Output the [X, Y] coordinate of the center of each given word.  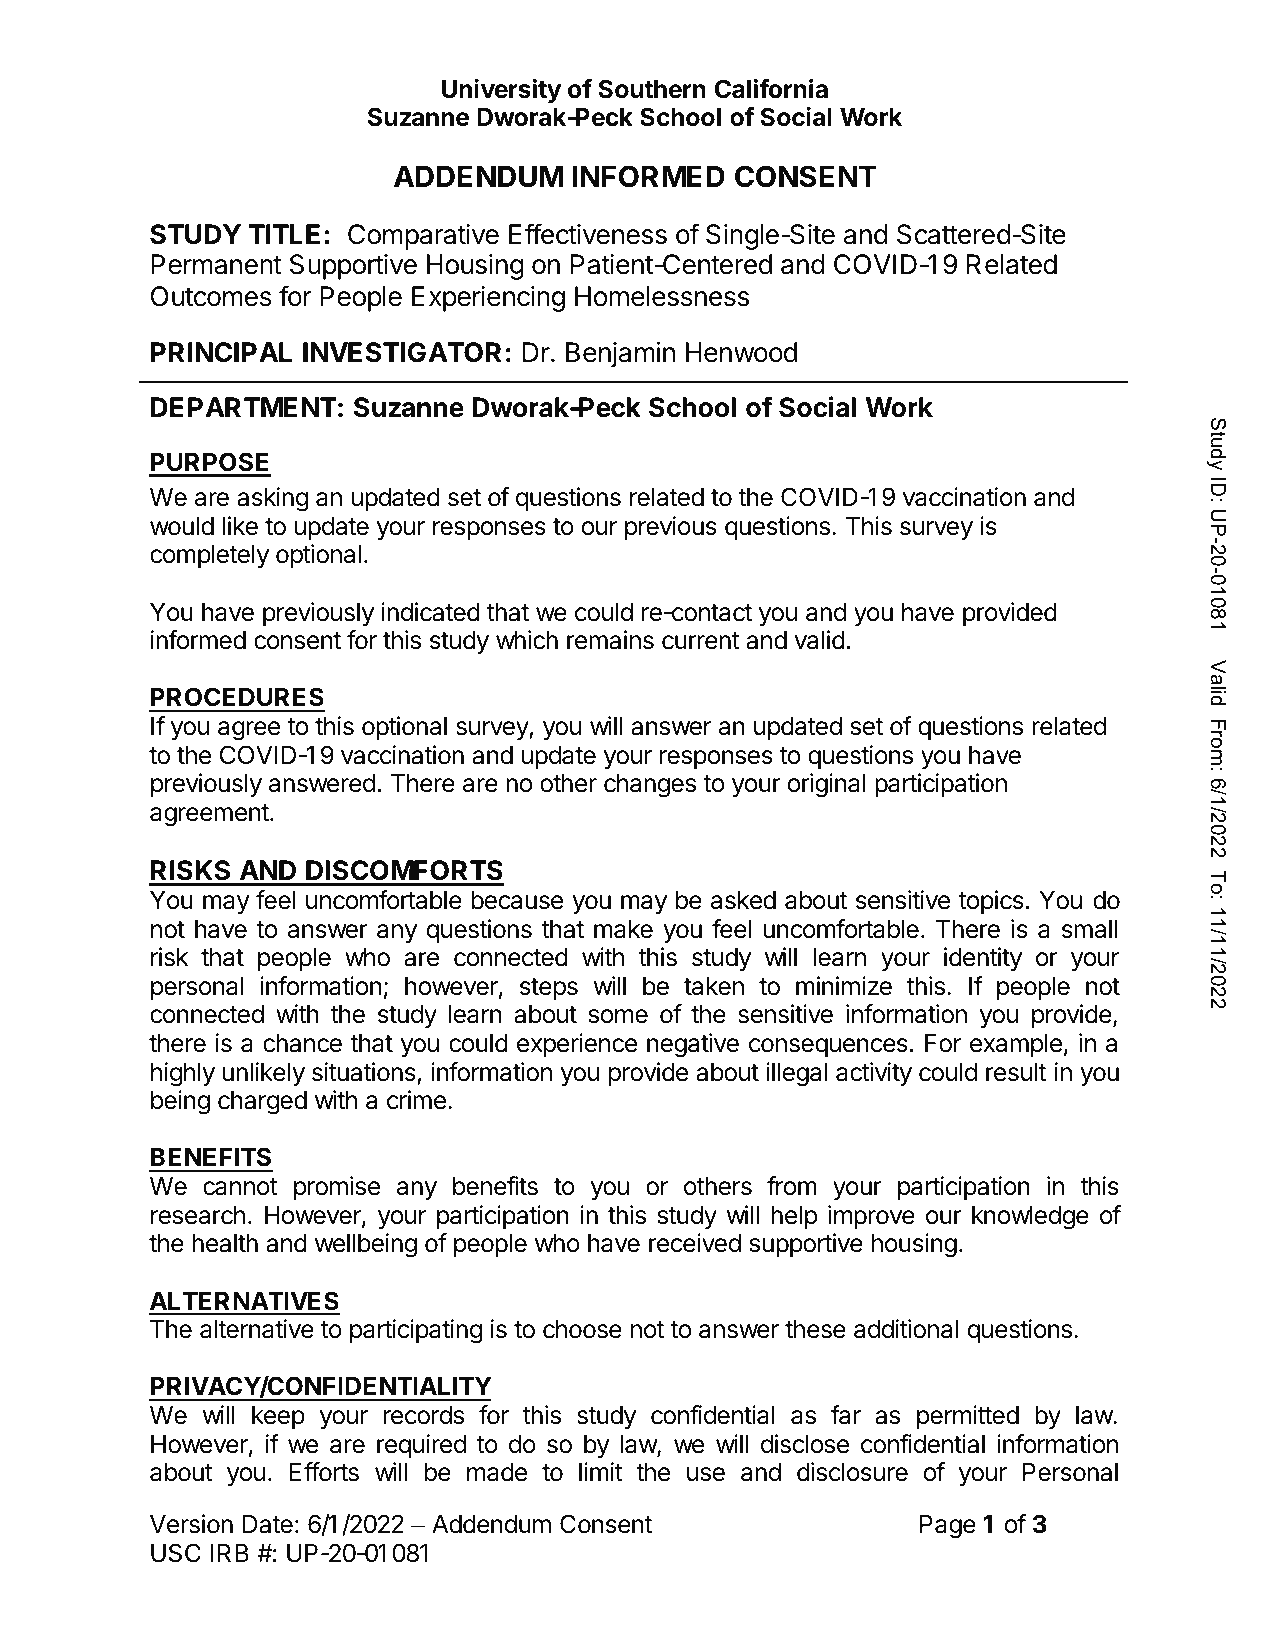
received [695, 1243]
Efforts [324, 1472]
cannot [240, 1187]
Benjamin [620, 355]
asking [272, 499]
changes [650, 786]
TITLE [284, 234]
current [701, 641]
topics [991, 902]
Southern [652, 89]
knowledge [1030, 1218]
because [517, 900]
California [771, 89]
